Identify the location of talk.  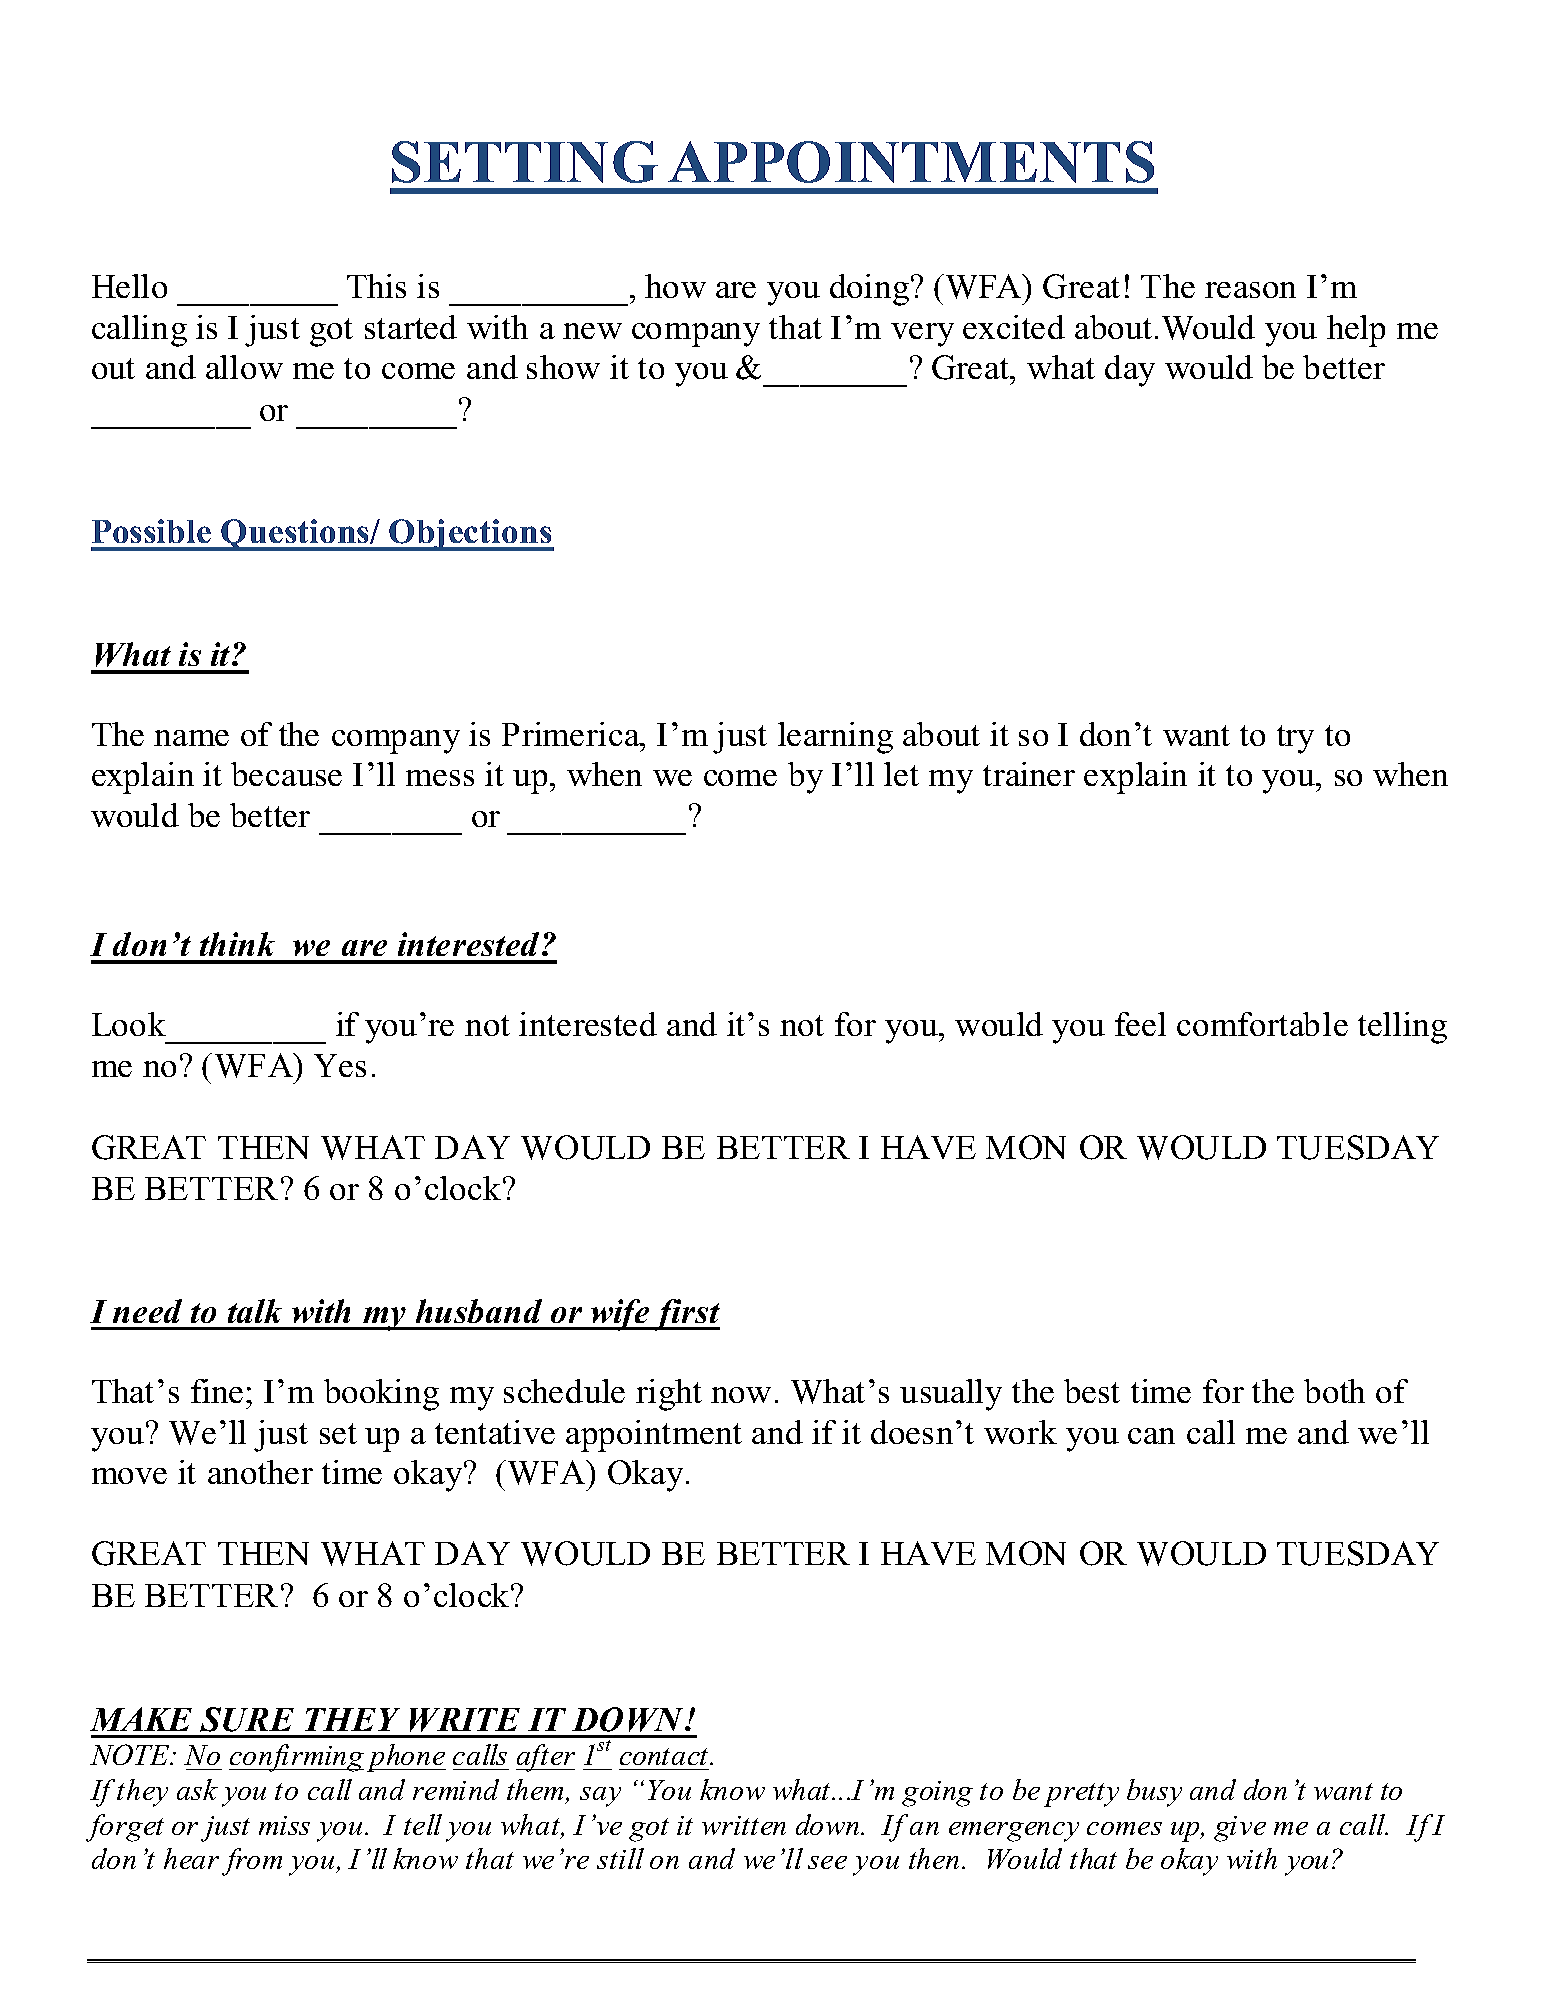
(255, 1311).
